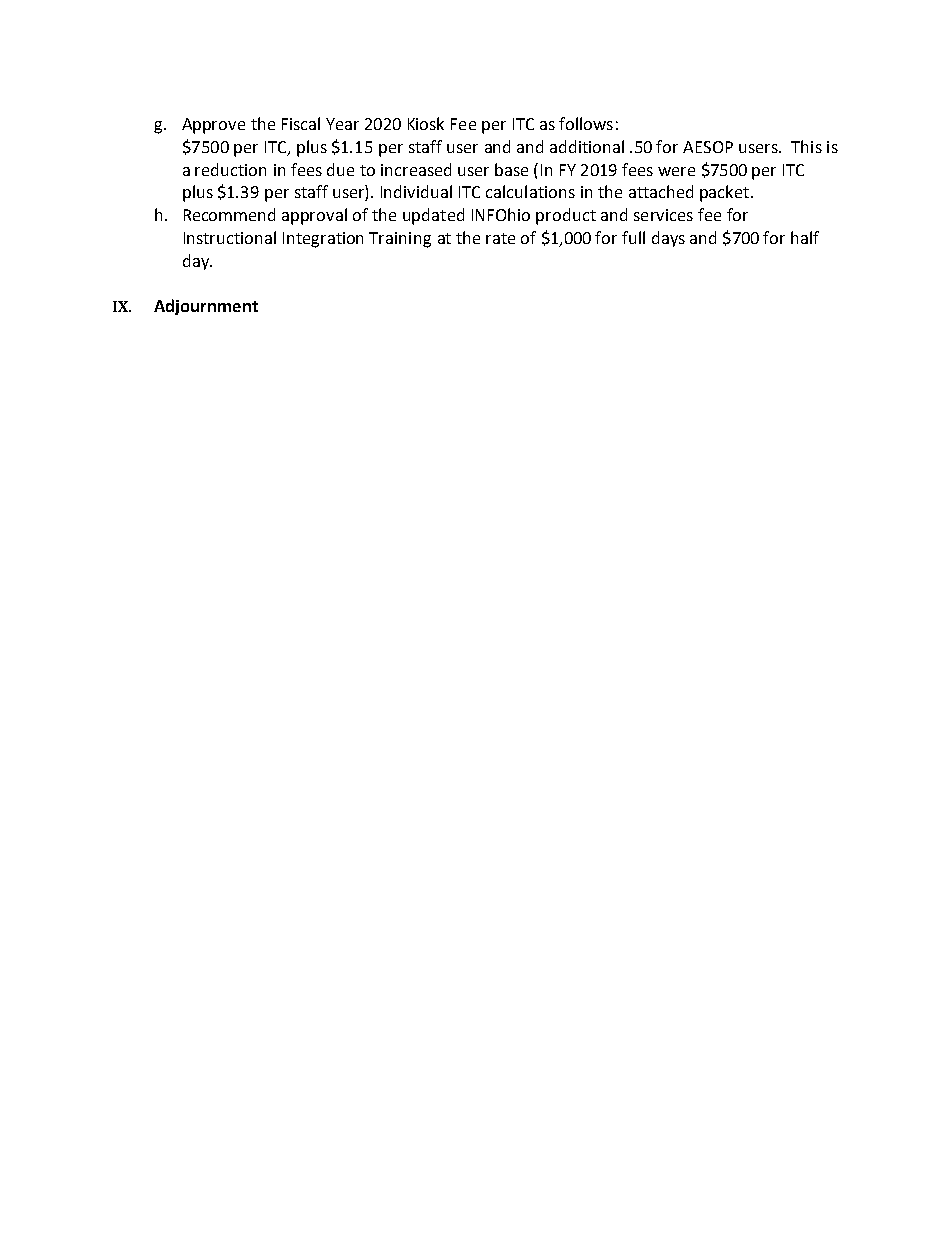 The width and height of the screenshot is (952, 1233). I want to click on rate, so click(500, 238).
